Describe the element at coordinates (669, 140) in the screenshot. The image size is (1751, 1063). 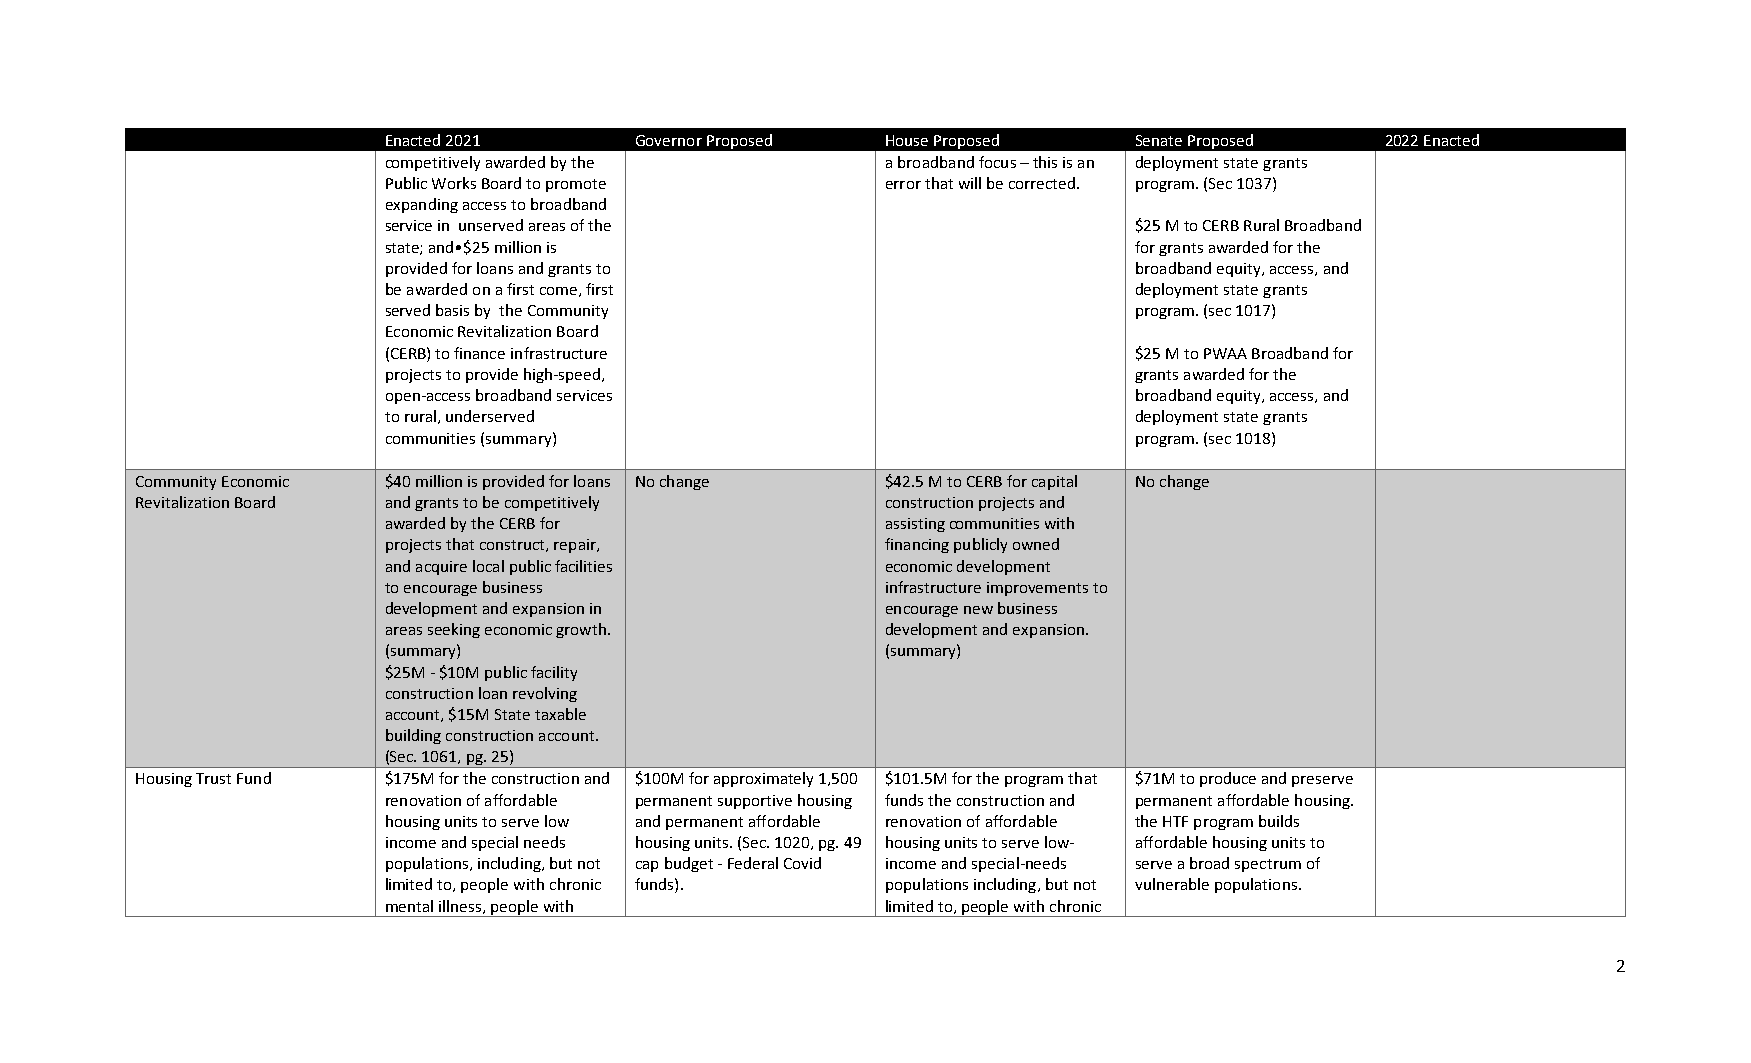
I see `Governor` at that location.
